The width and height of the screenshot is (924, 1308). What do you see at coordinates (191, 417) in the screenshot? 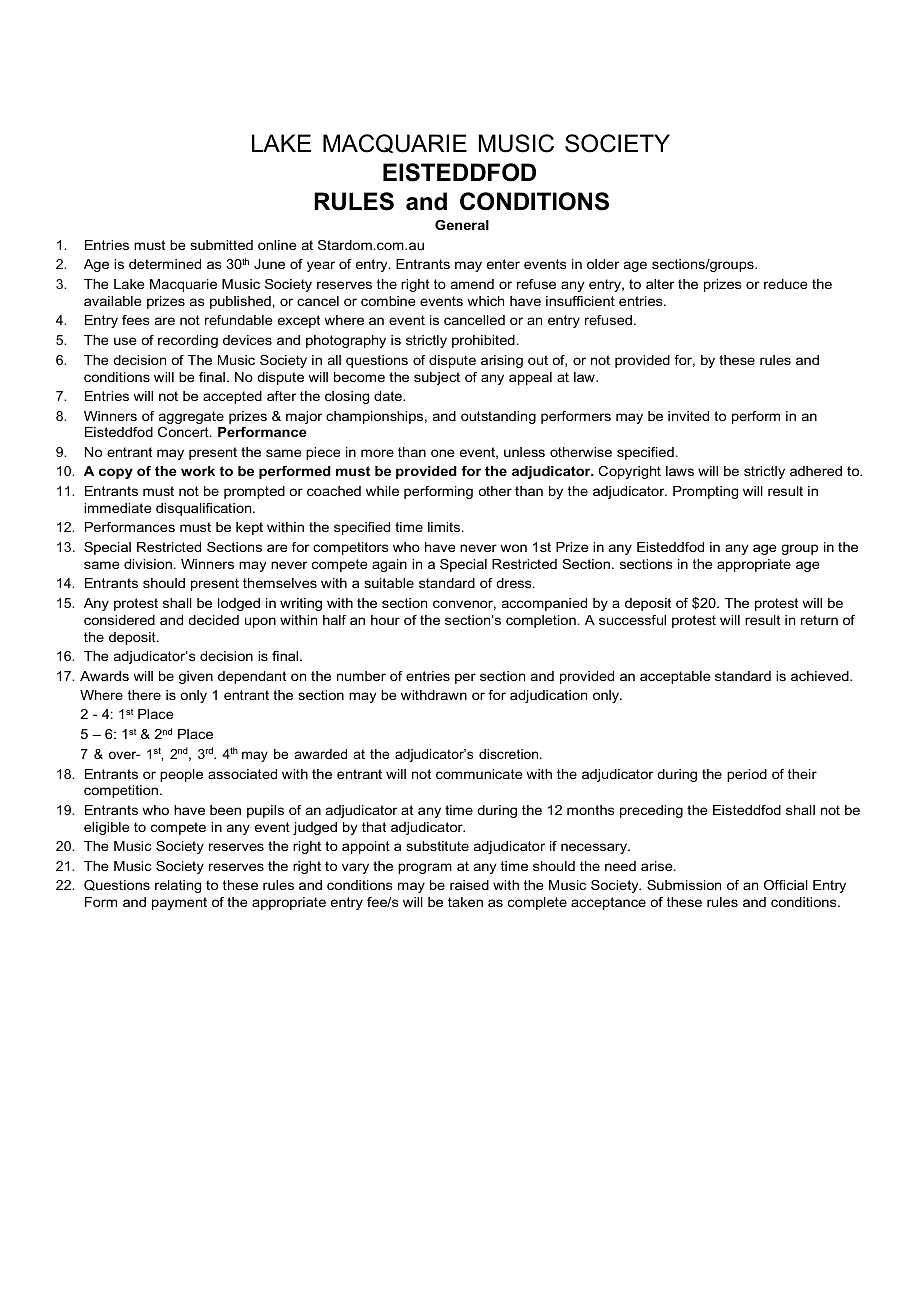
I see `aggregate` at bounding box center [191, 417].
